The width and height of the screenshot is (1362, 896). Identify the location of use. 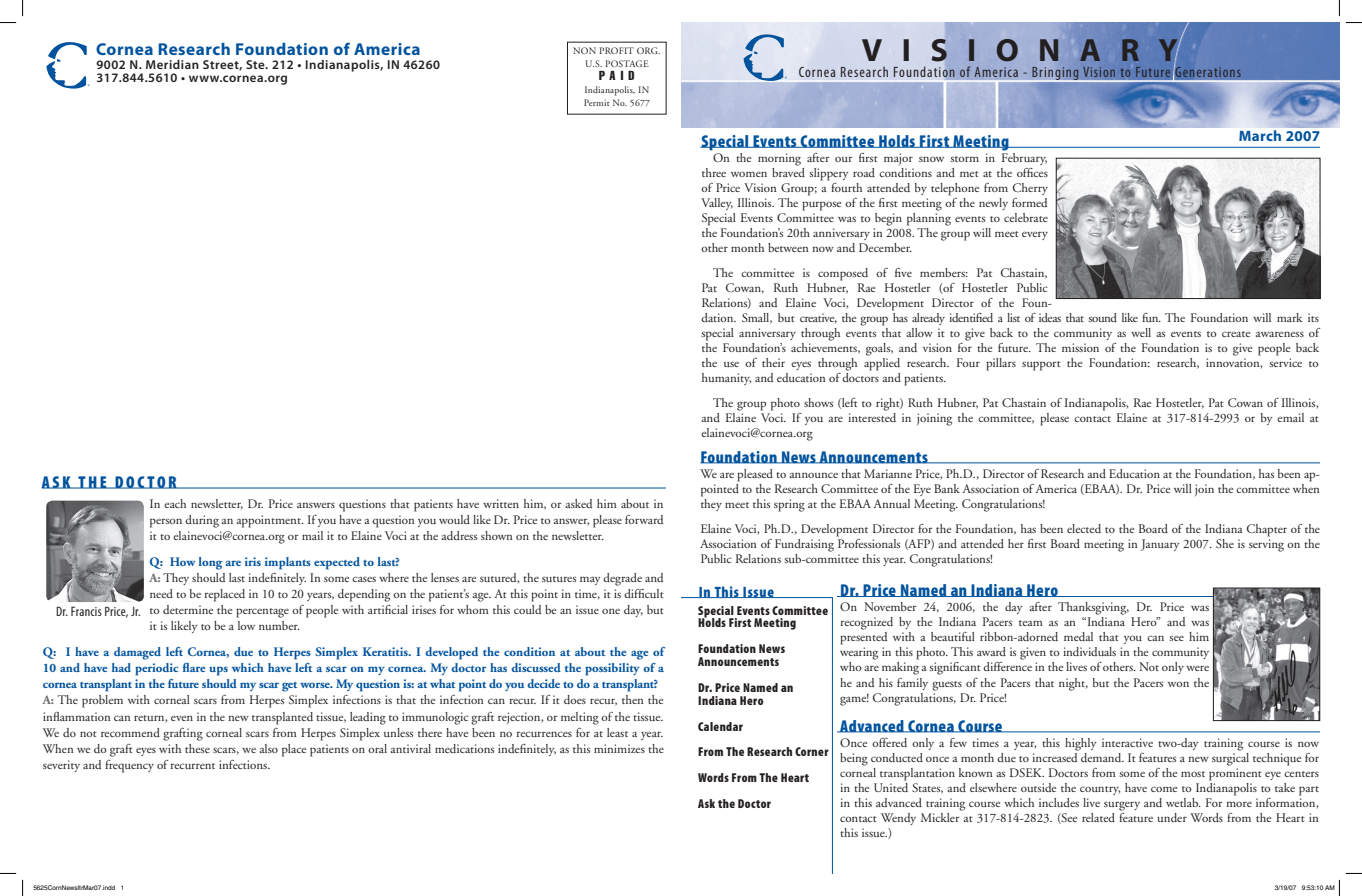
(731, 364).
